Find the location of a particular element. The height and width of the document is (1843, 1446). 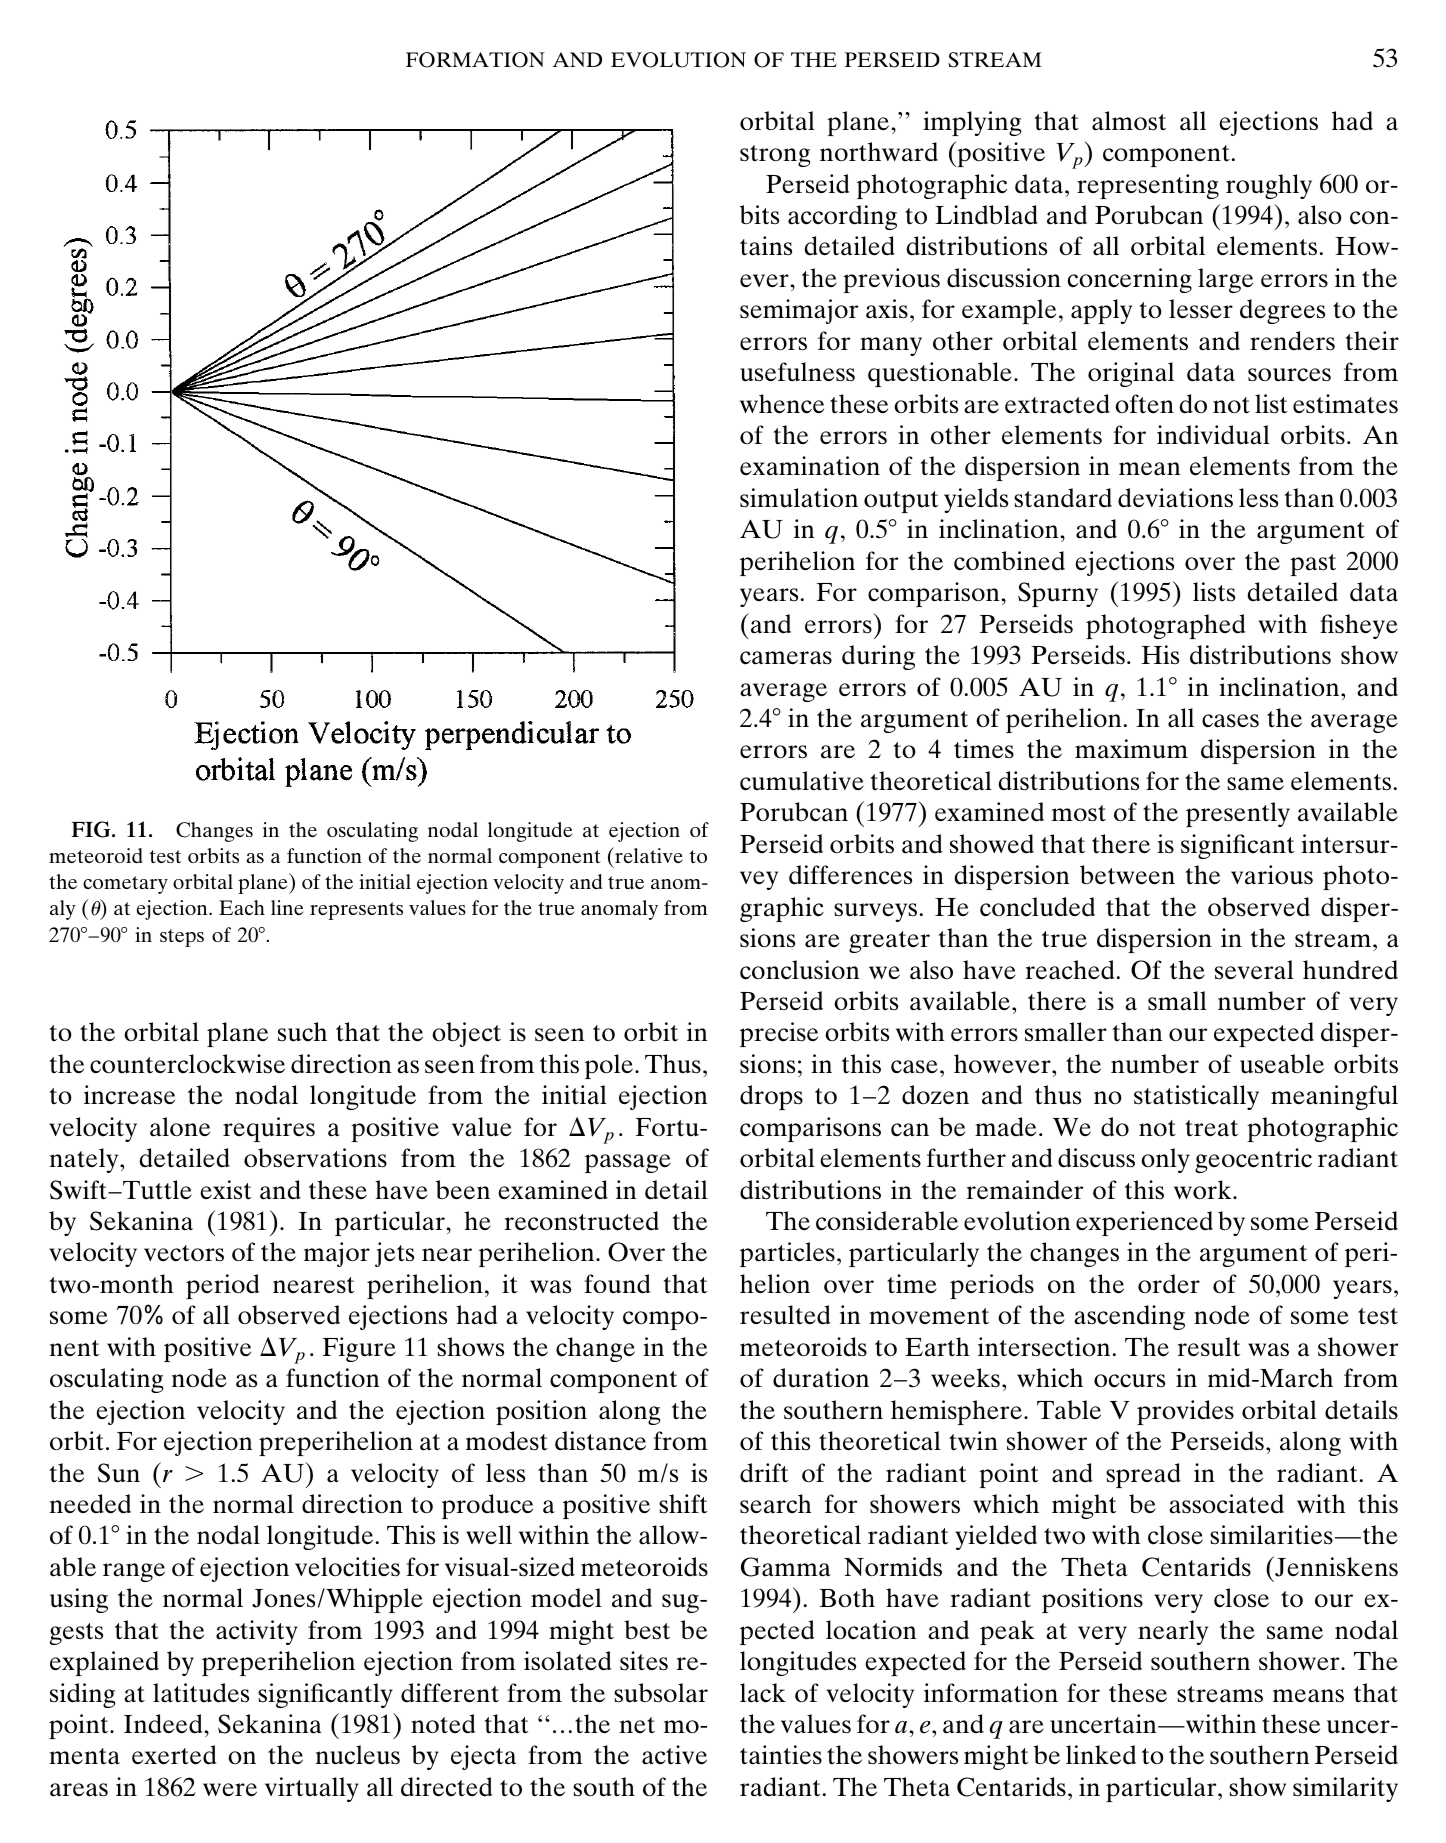

provides is located at coordinates (1185, 1412).
